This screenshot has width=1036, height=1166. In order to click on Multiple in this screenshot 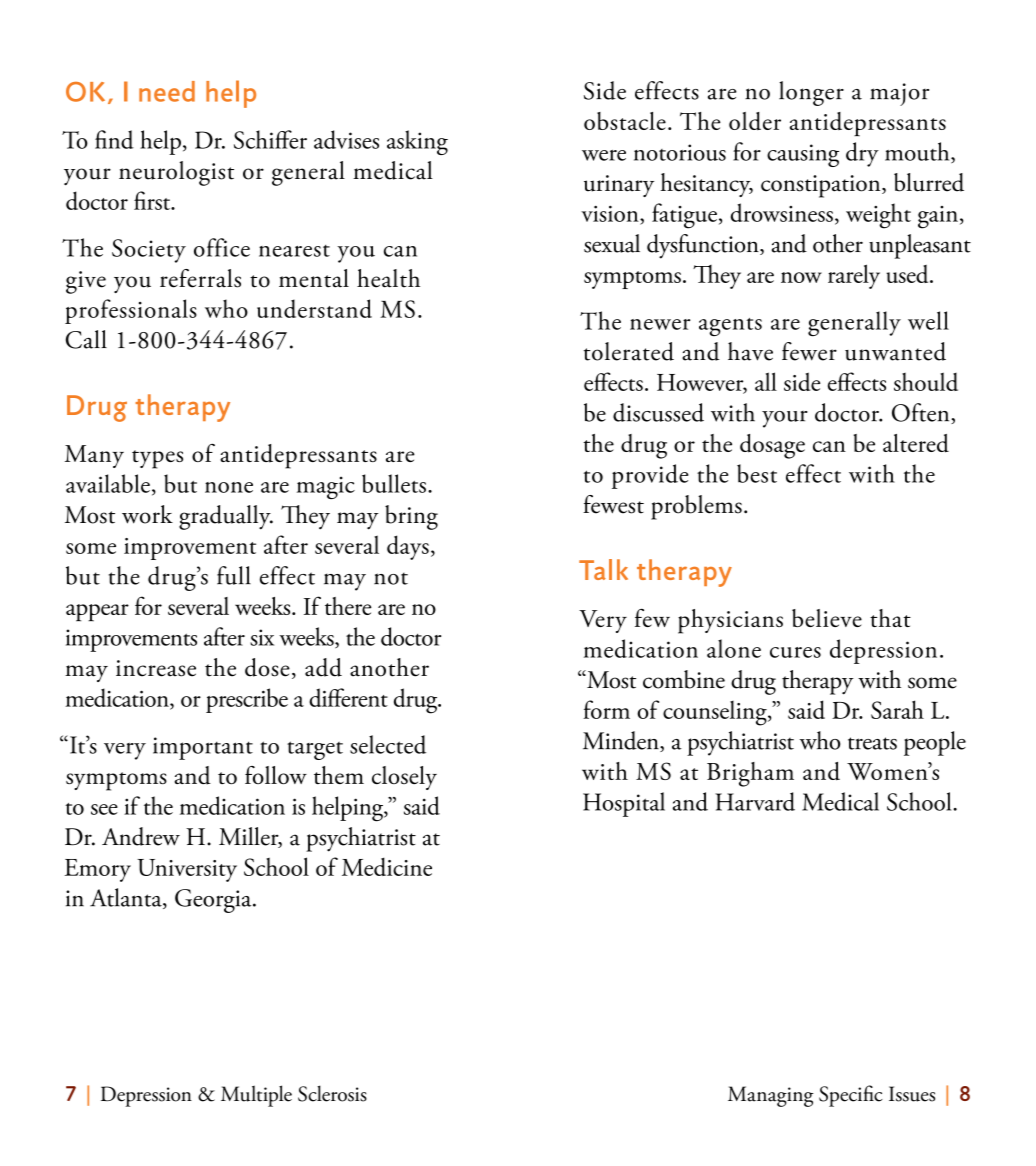, I will do `click(256, 1096)`.
